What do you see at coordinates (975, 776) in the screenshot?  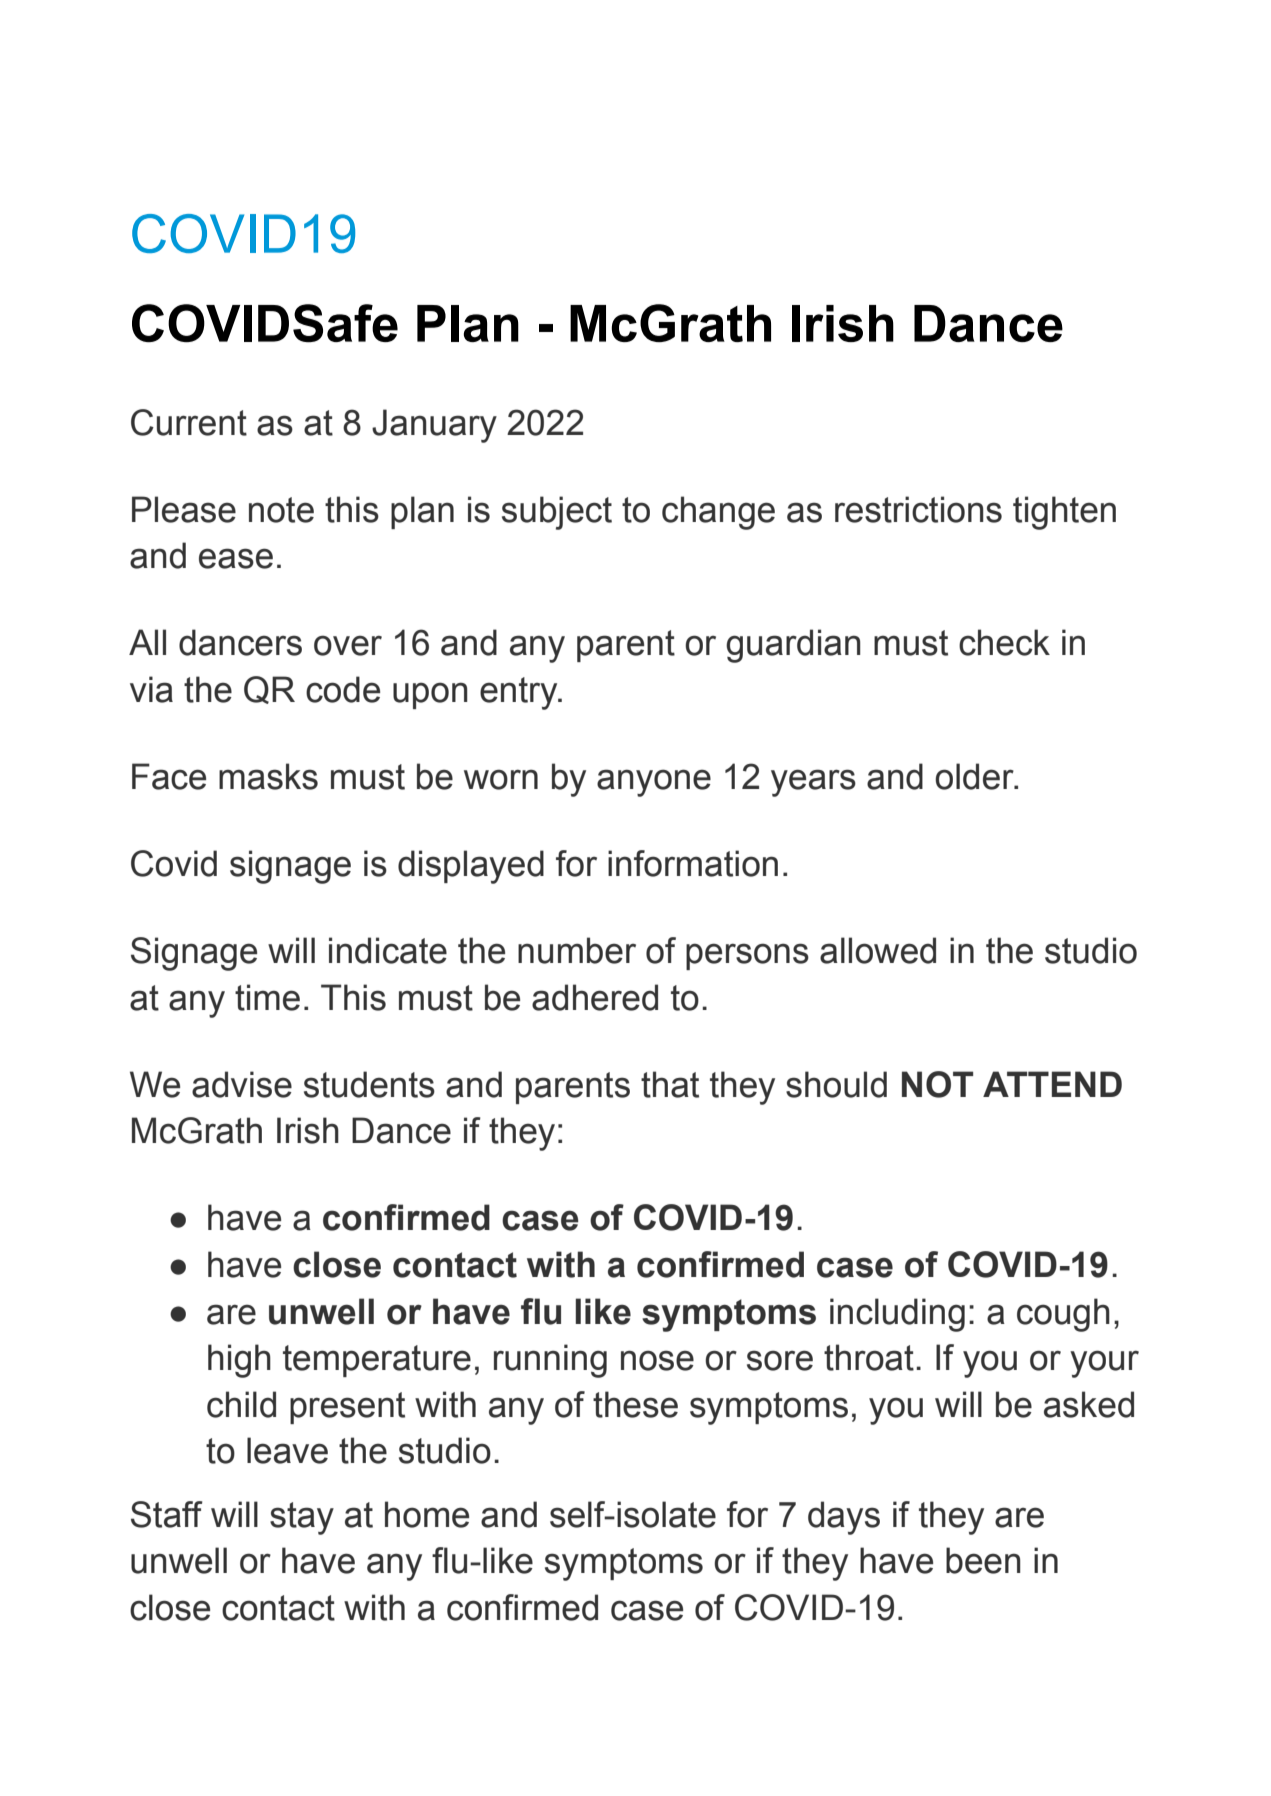 I see `older` at bounding box center [975, 776].
